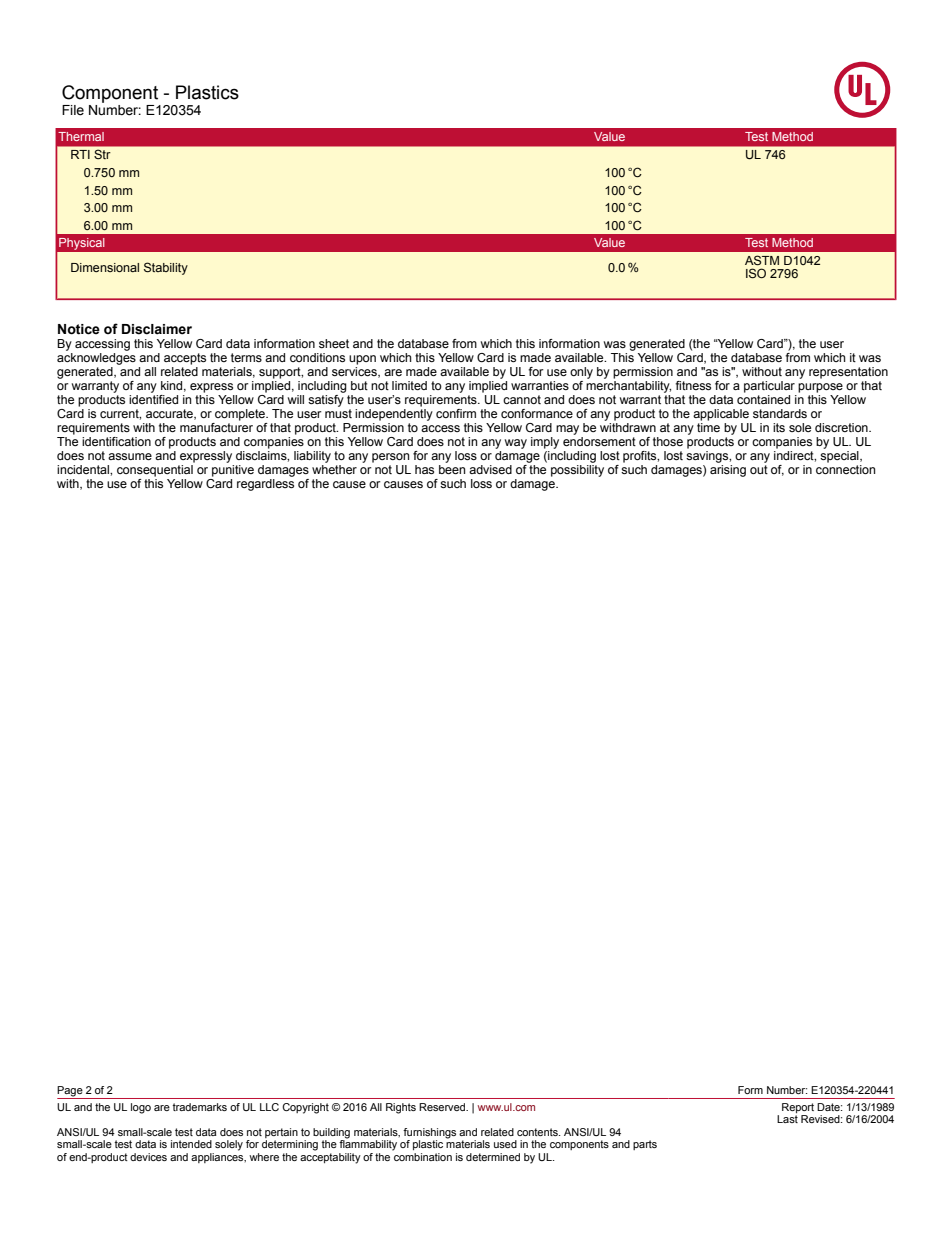 This screenshot has height=1233, width=952. What do you see at coordinates (769, 387) in the screenshot?
I see `particular` at bounding box center [769, 387].
